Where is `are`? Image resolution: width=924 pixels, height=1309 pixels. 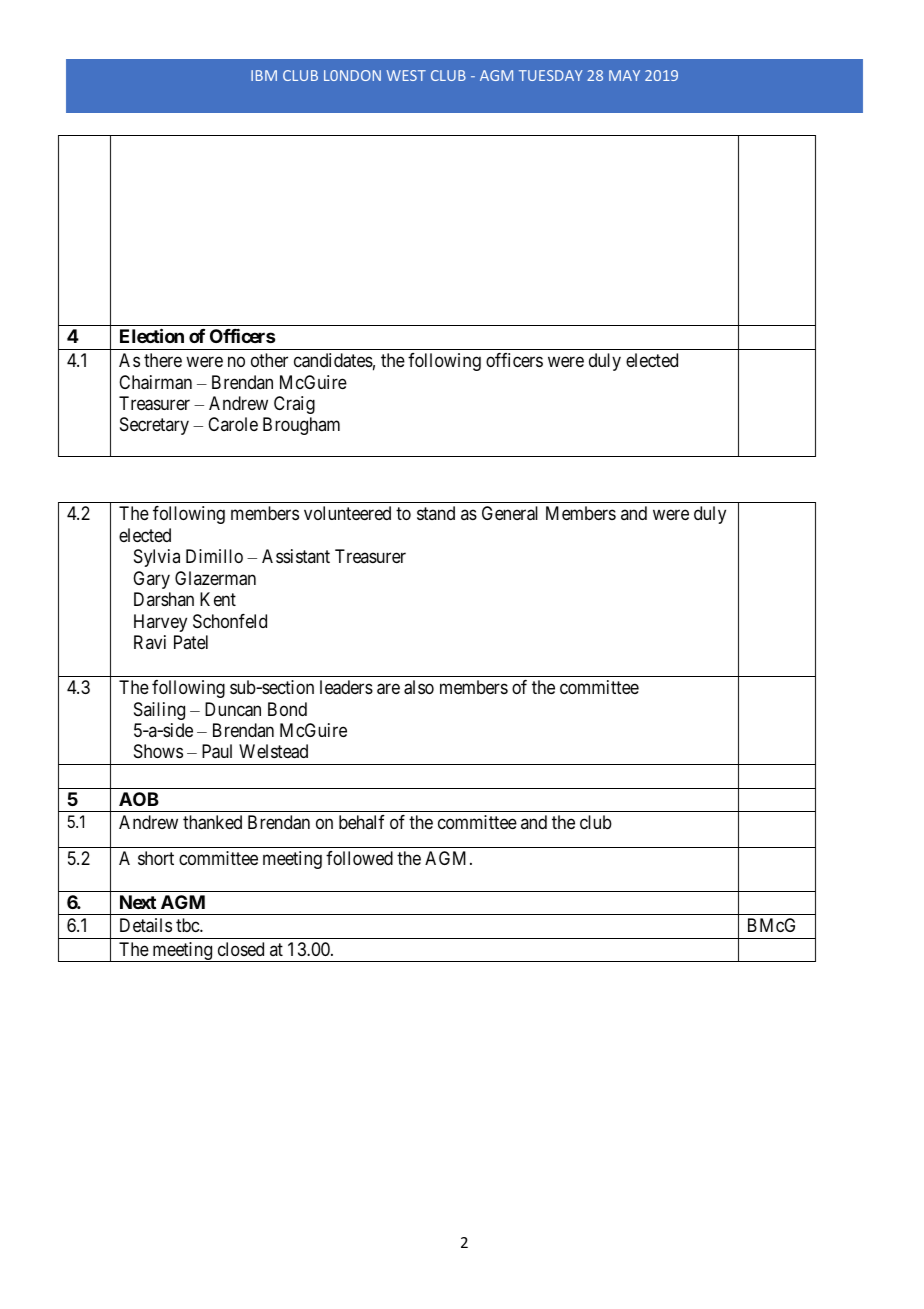 are is located at coordinates (388, 689).
